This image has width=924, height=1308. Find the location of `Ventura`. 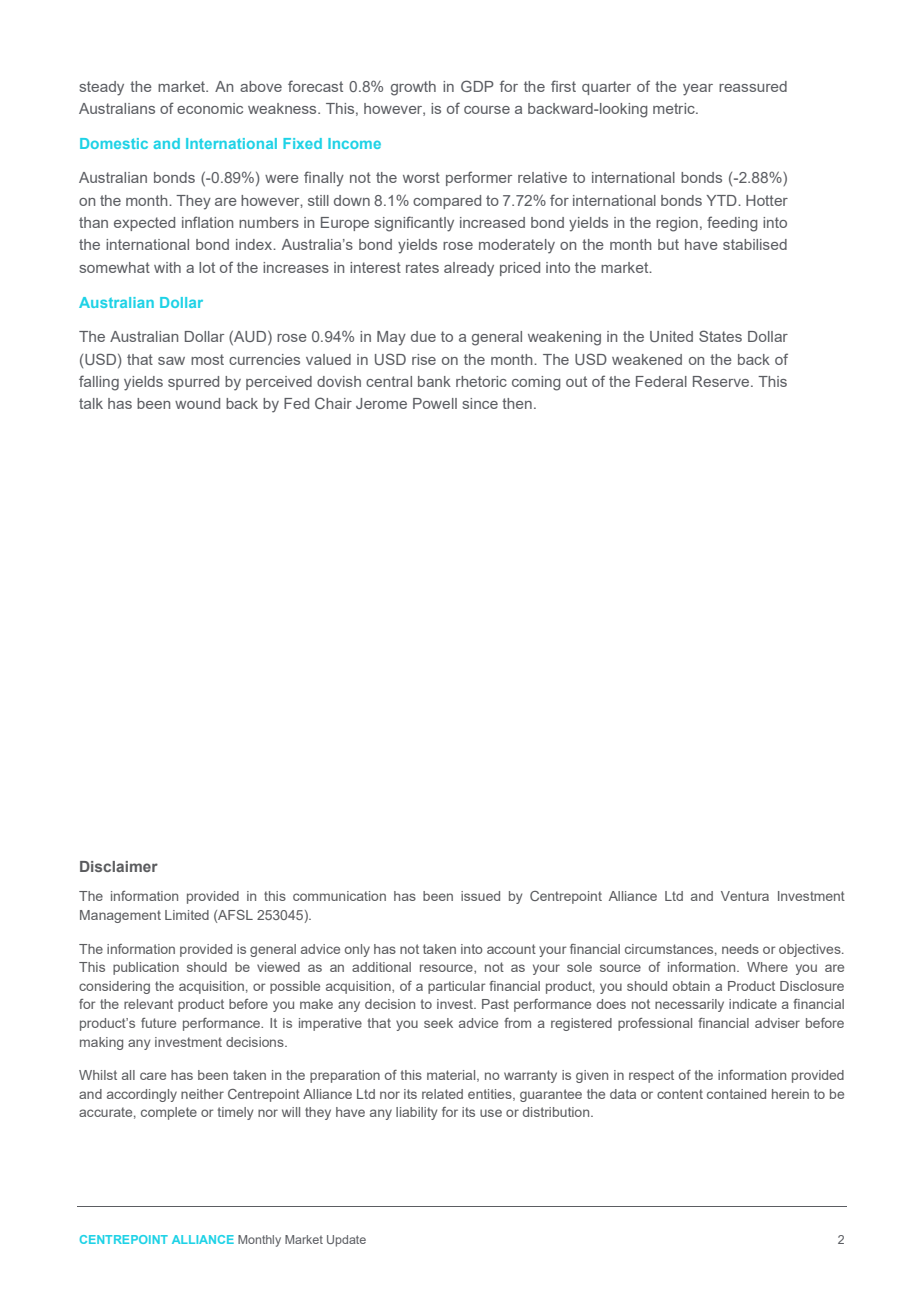

Ventura is located at coordinates (745, 896).
